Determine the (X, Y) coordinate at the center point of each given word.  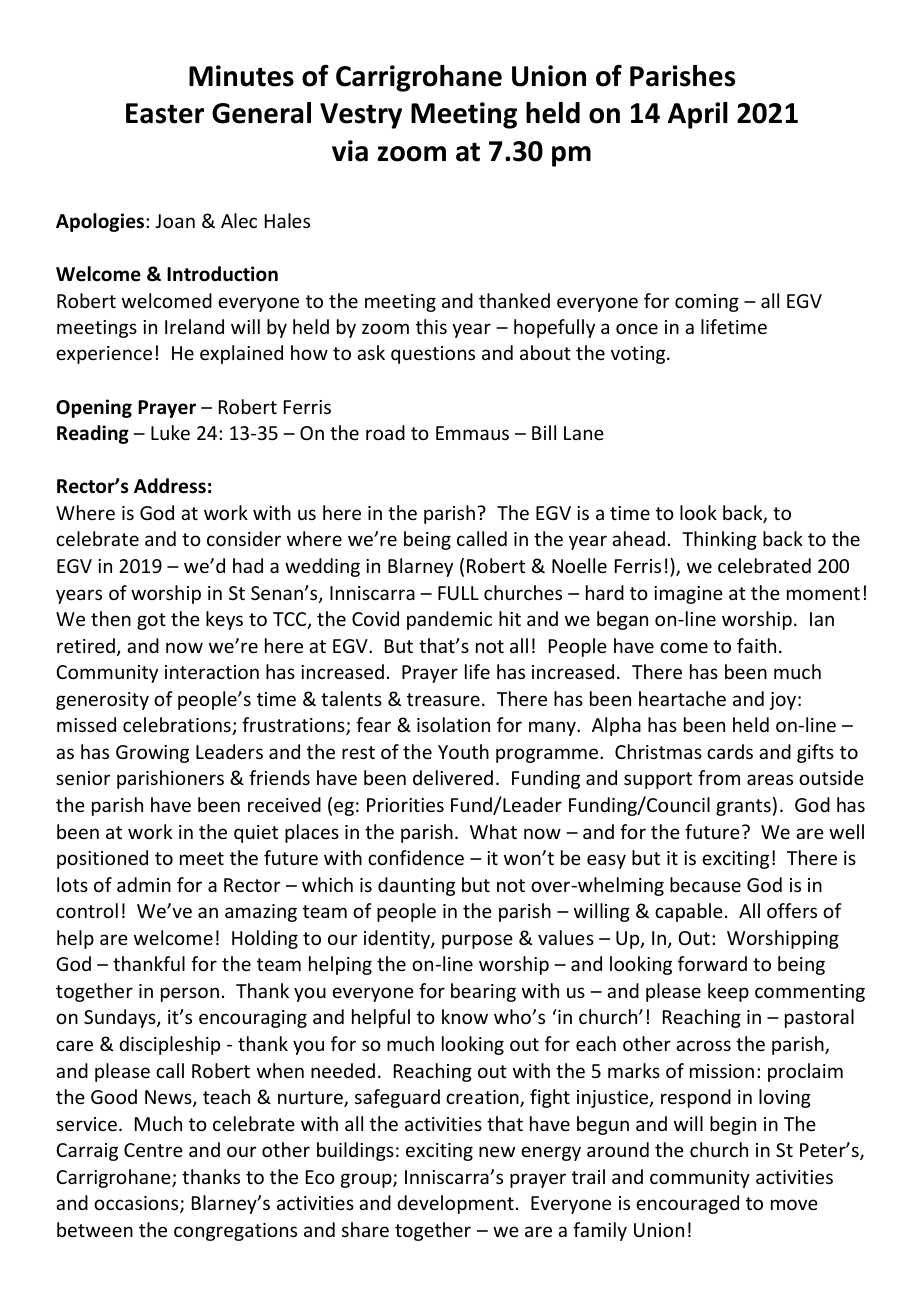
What (493, 831)
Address (170, 486)
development (455, 1204)
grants (743, 807)
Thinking (719, 540)
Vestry (361, 116)
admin (144, 884)
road (385, 432)
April (698, 115)
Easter (165, 113)
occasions (137, 1204)
